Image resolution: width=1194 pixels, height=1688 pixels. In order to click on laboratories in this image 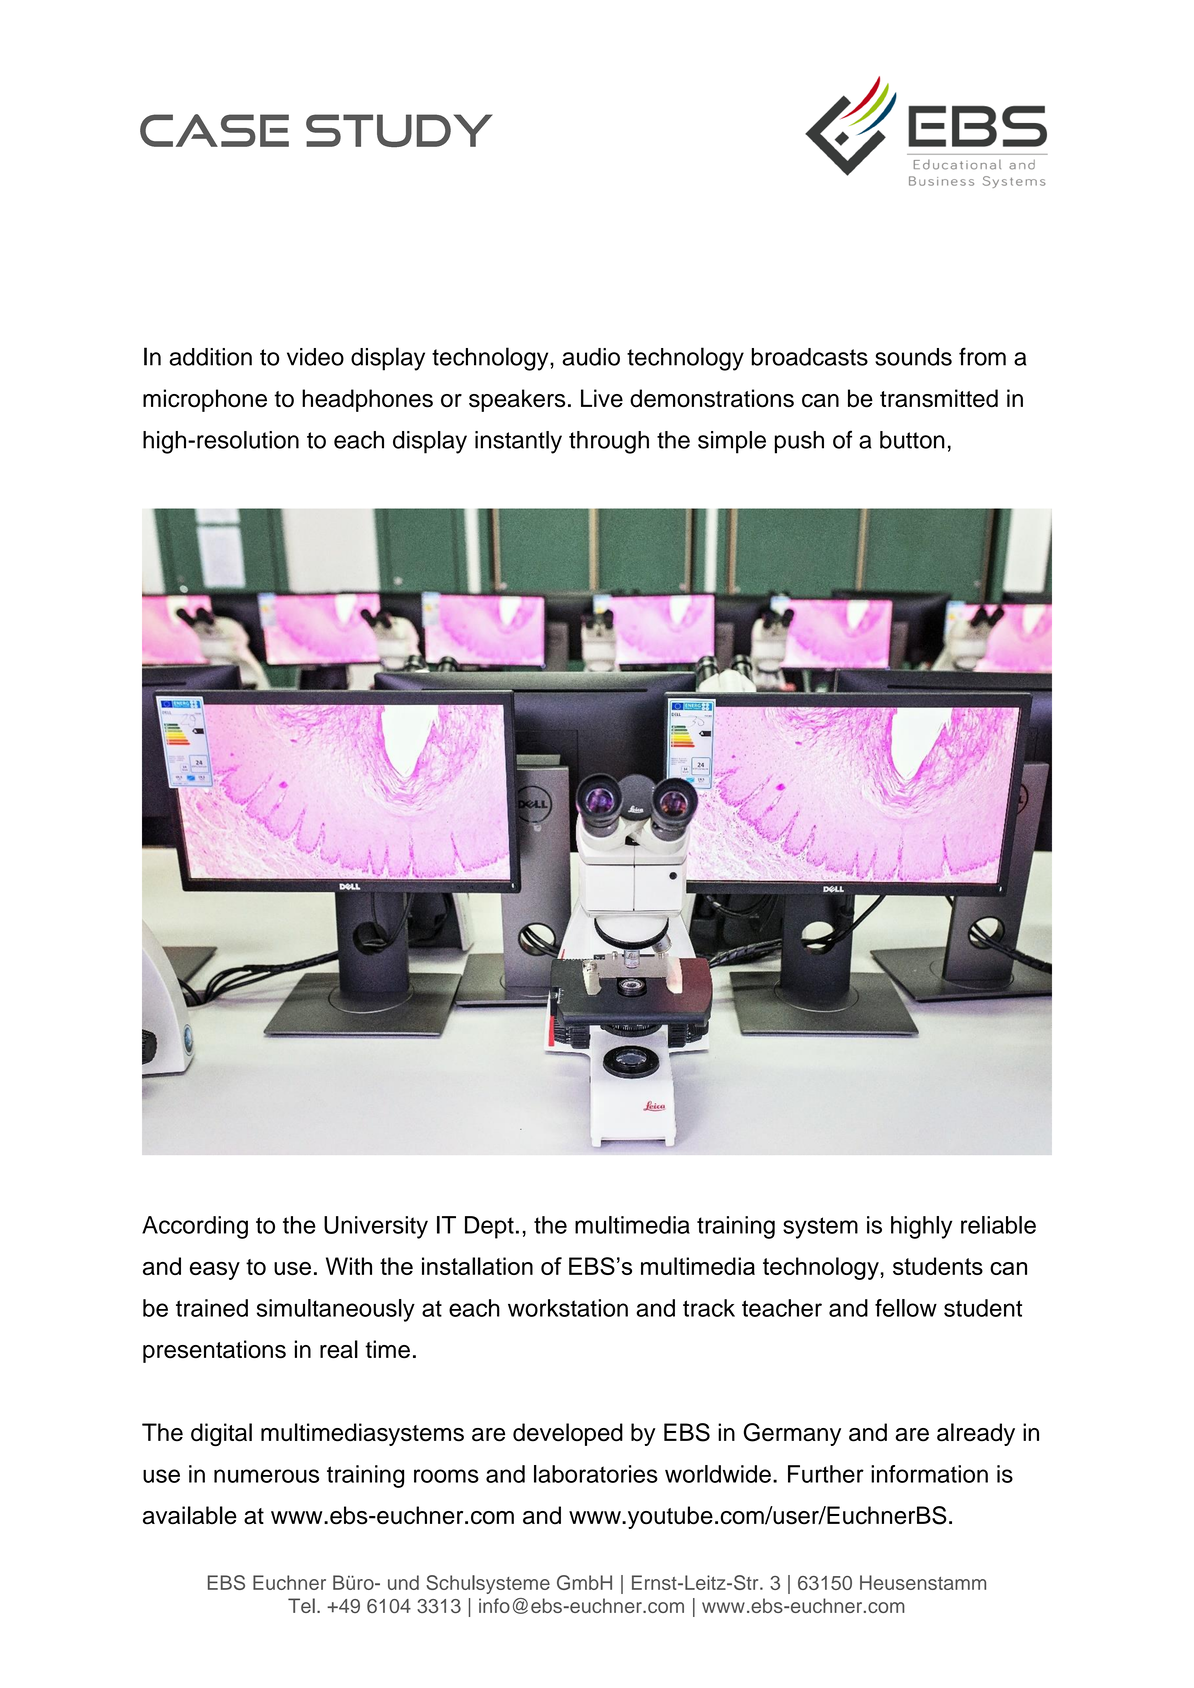, I will do `click(596, 1474)`.
